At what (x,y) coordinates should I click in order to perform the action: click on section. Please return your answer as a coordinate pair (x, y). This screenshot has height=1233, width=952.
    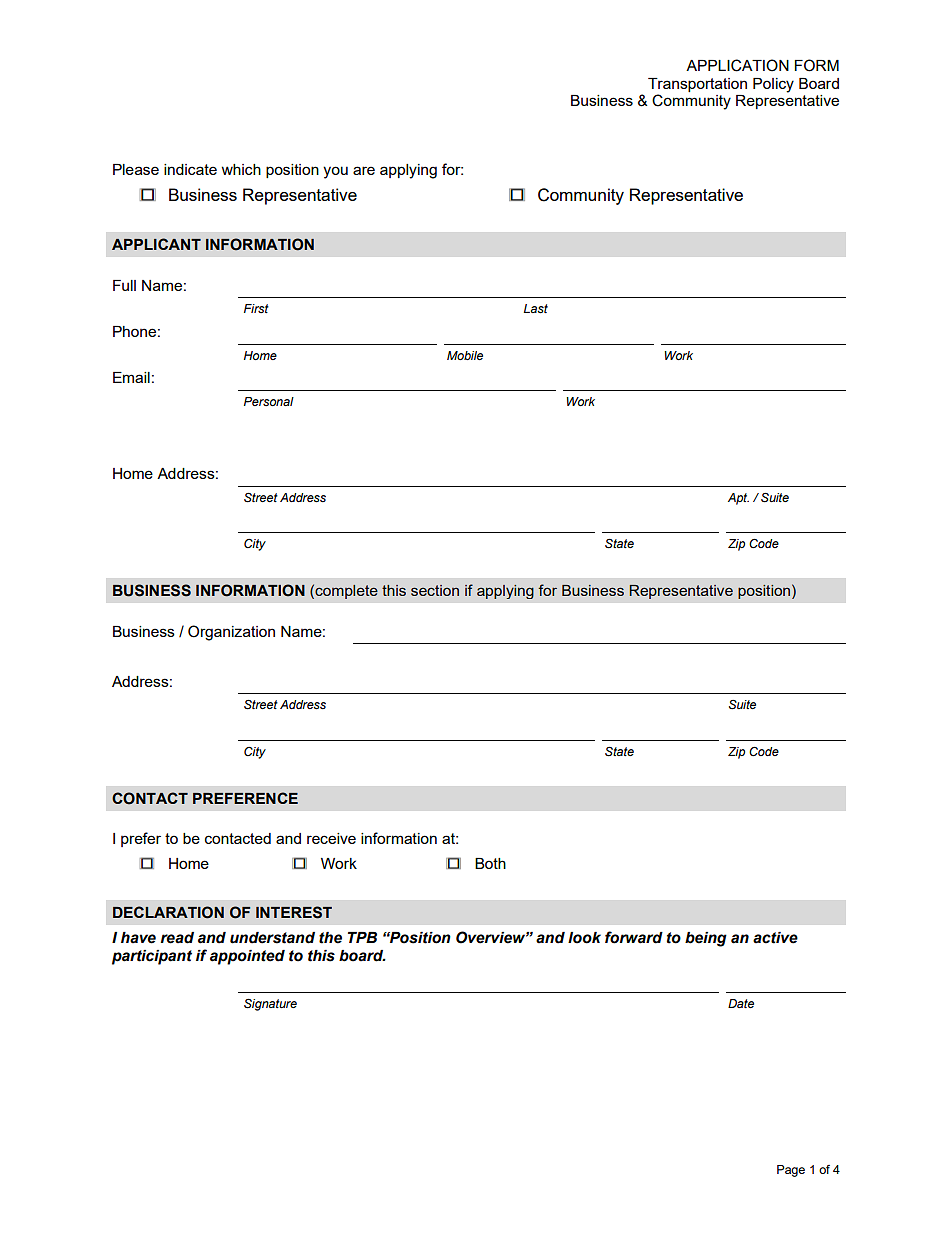
    Looking at the image, I should click on (435, 590).
